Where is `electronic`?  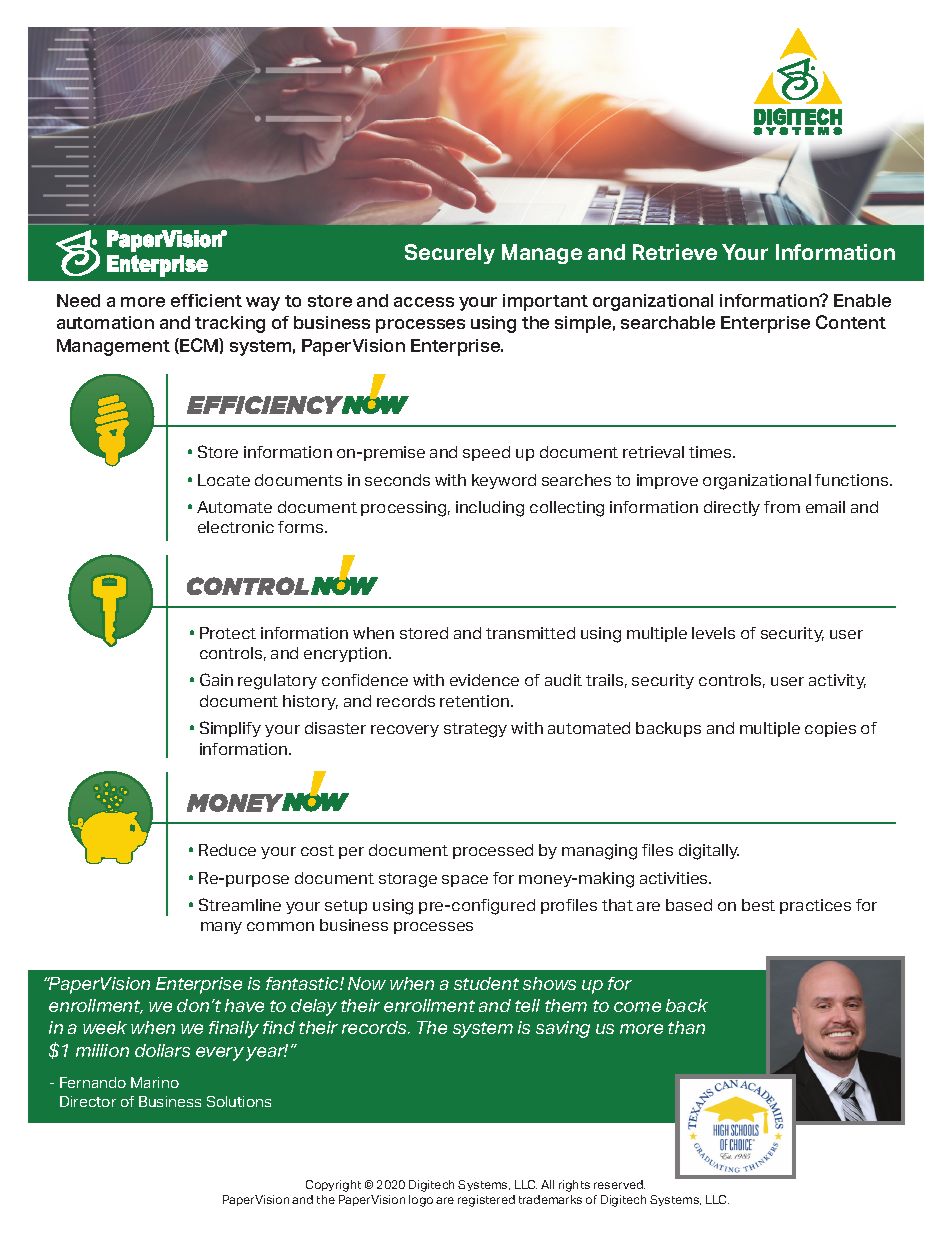
electronic is located at coordinates (236, 527).
